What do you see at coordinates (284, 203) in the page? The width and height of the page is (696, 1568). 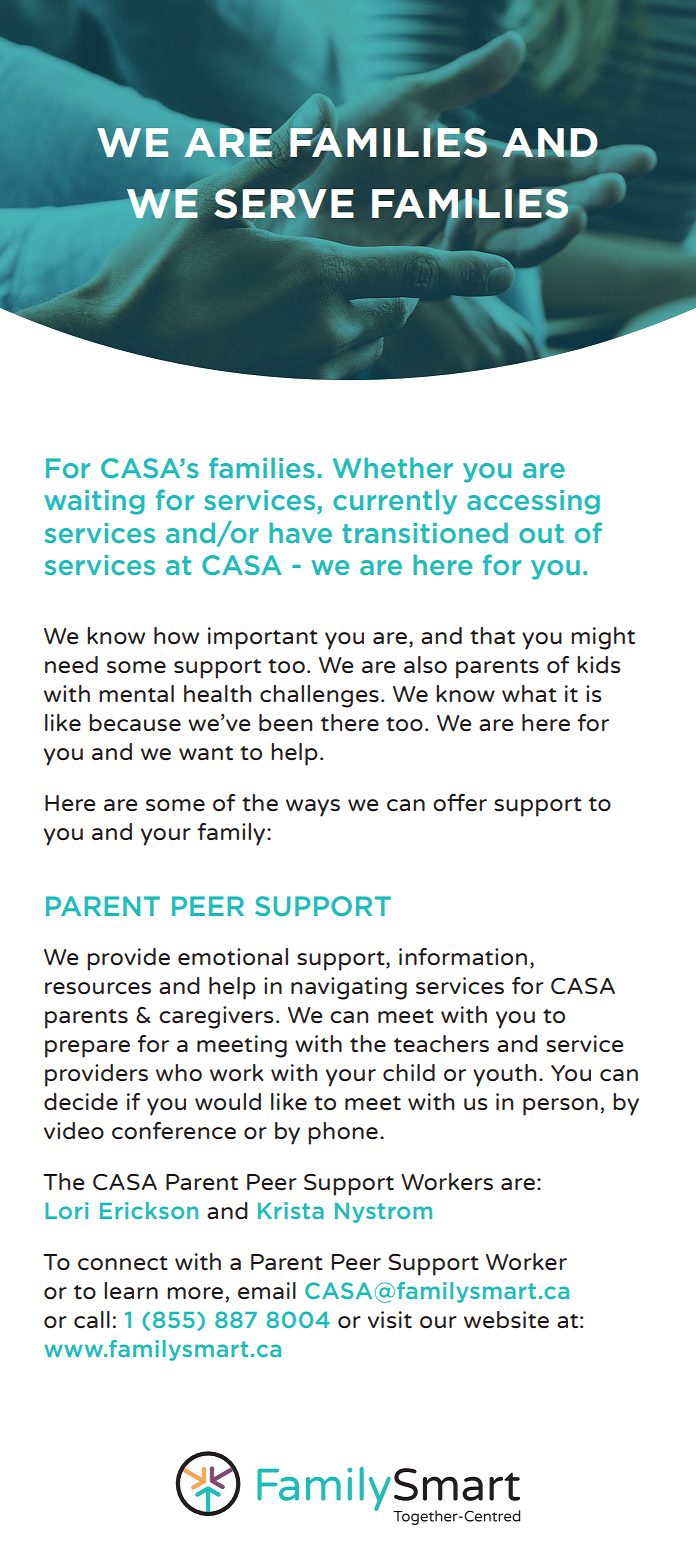 I see `SERVE` at bounding box center [284, 203].
